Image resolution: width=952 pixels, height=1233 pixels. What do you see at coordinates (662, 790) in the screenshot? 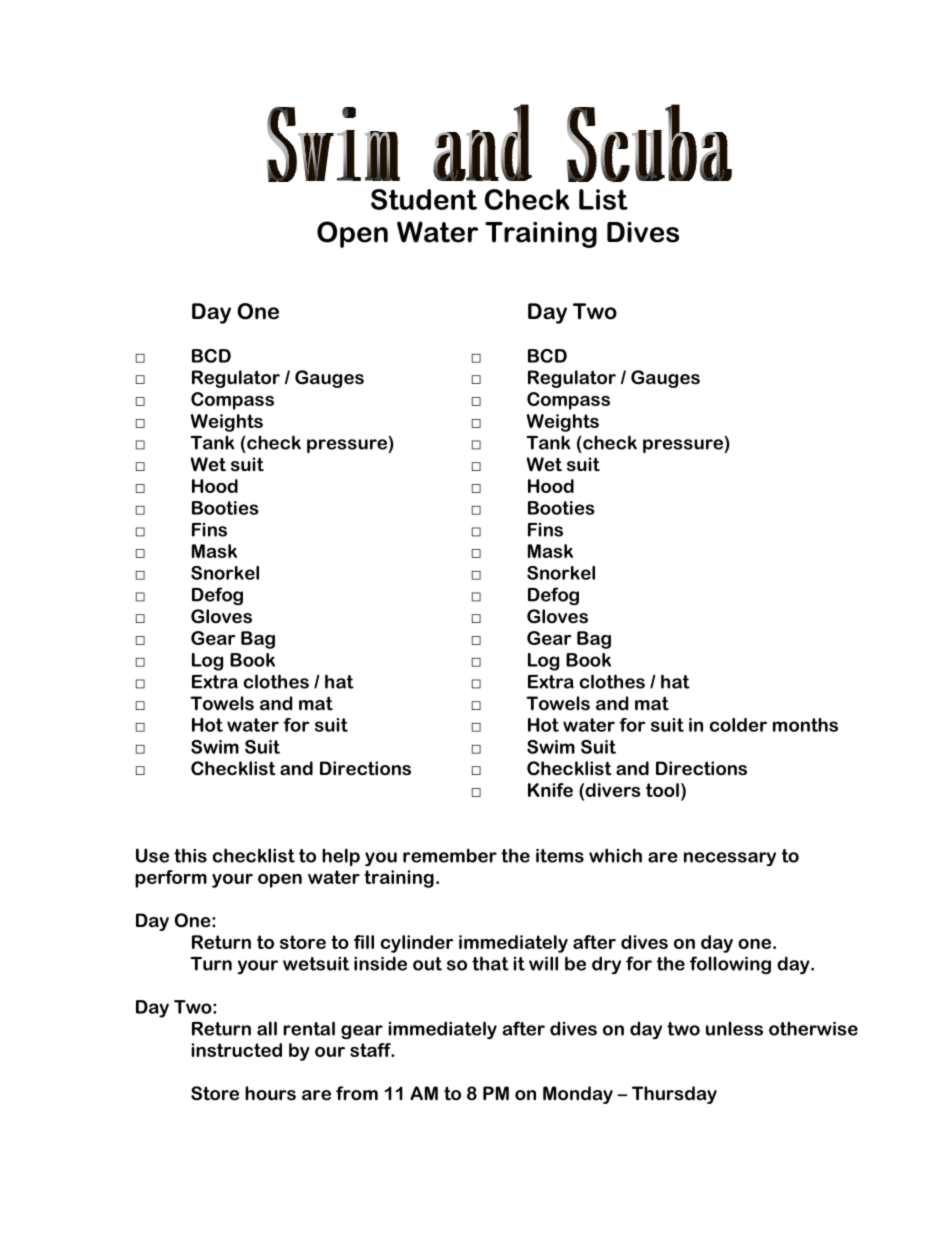
I see `tool` at bounding box center [662, 790].
